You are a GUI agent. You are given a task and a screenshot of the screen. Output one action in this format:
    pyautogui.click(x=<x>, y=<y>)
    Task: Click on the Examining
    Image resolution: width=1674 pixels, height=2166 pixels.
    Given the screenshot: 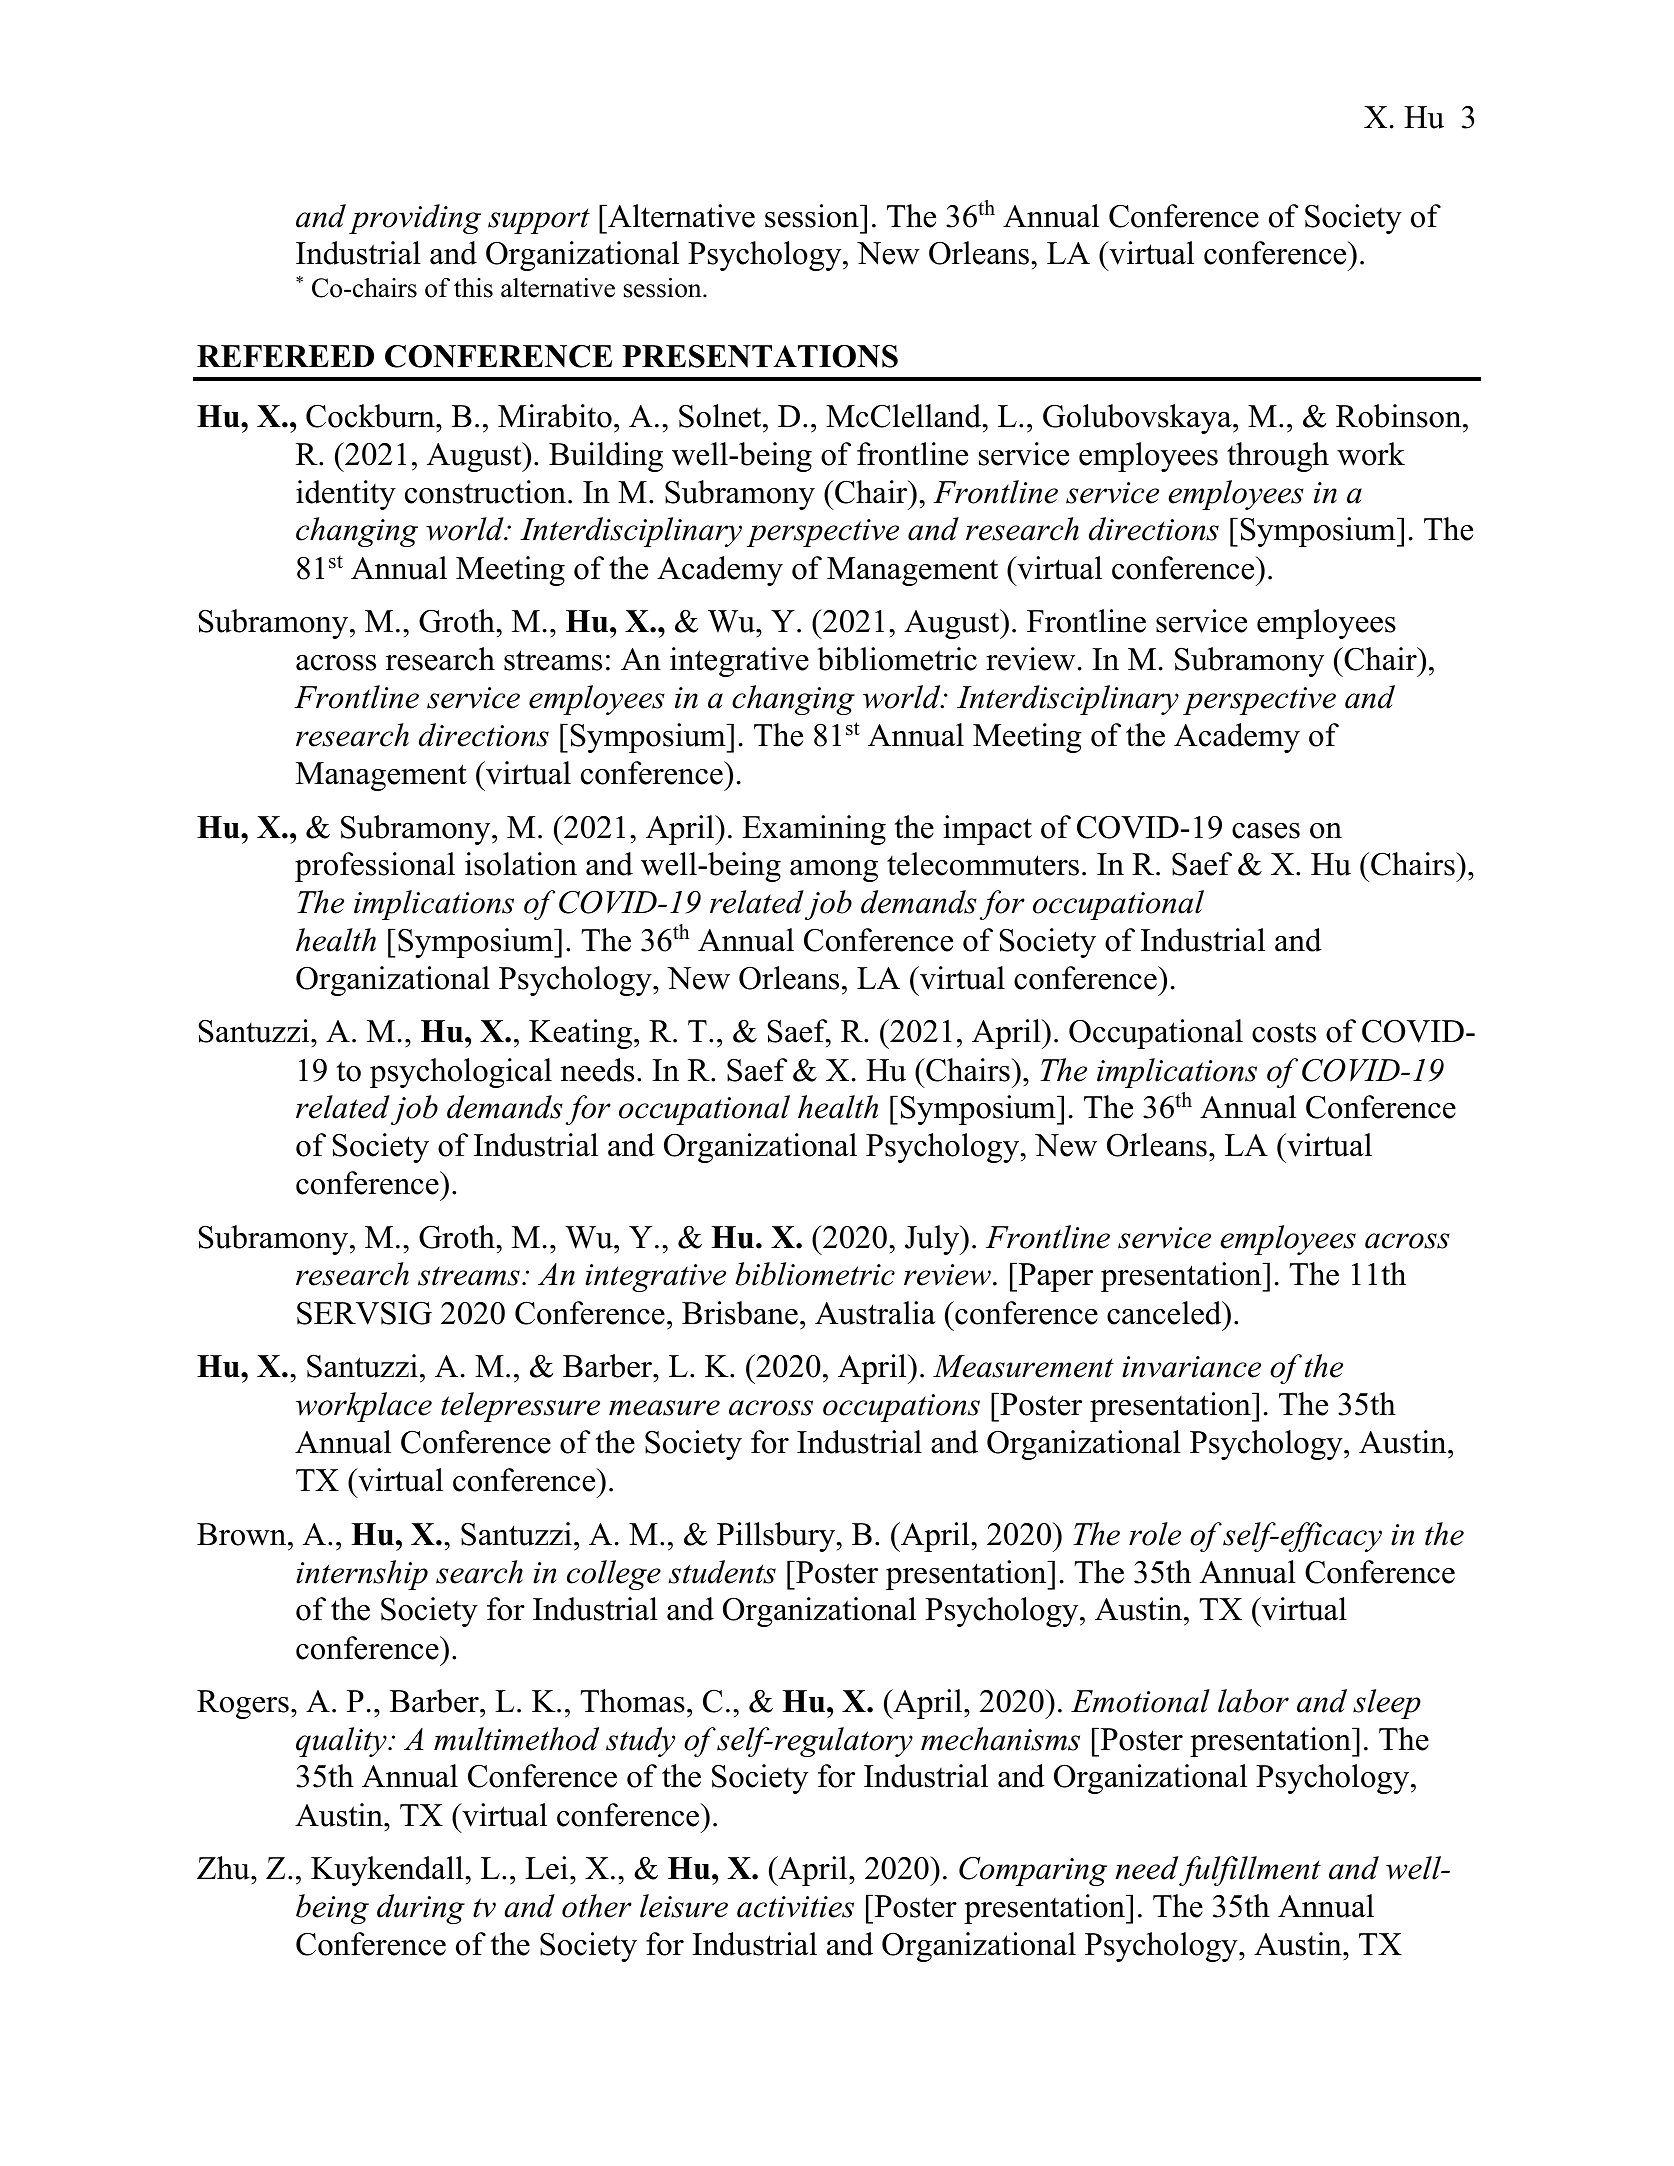 What is the action you would take?
    pyautogui.click(x=814, y=830)
